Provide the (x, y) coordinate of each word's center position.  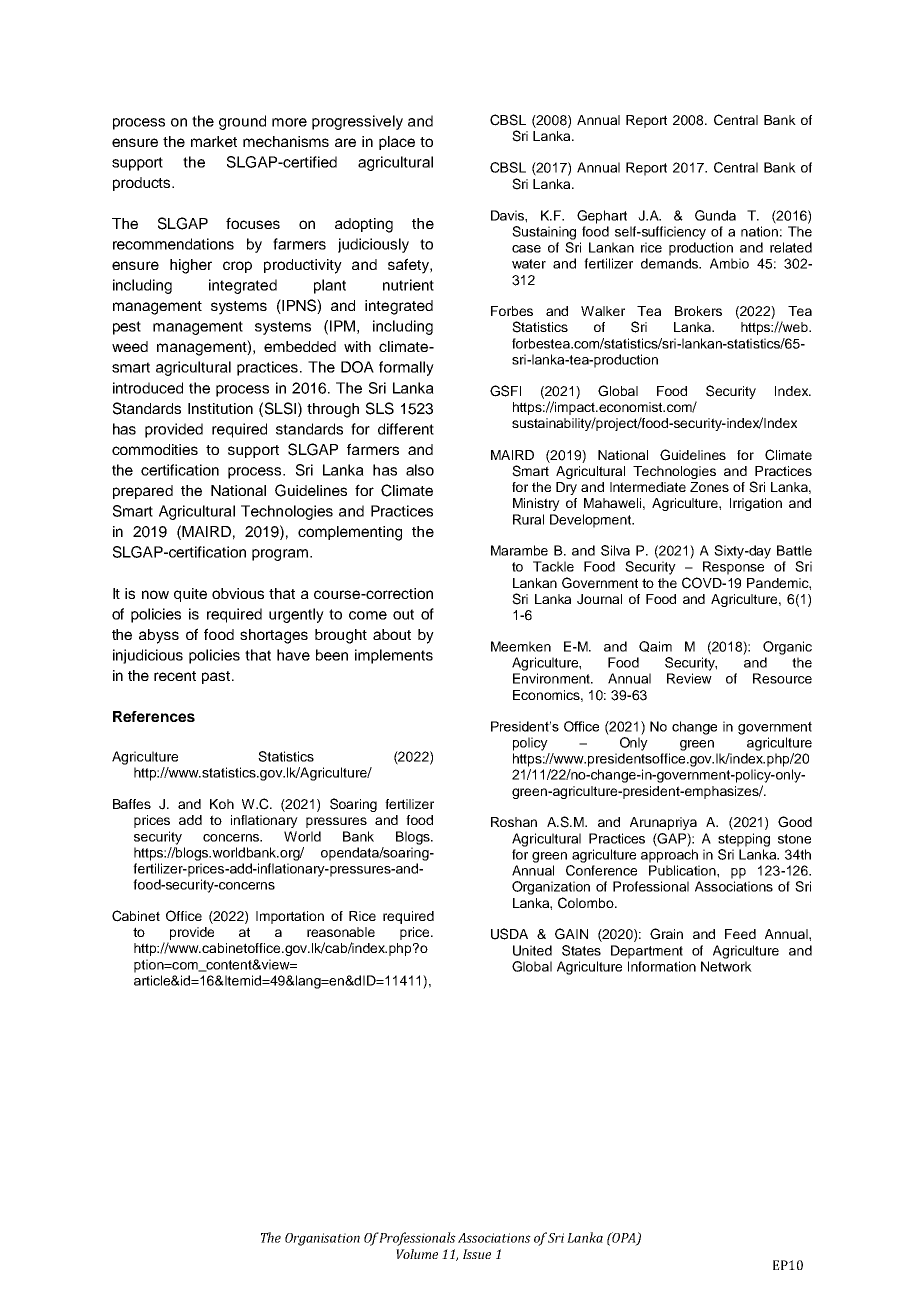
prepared (143, 492)
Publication (683, 870)
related (791, 247)
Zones (709, 487)
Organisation (322, 1239)
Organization (551, 888)
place (397, 143)
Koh (222, 804)
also (420, 470)
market (214, 141)
